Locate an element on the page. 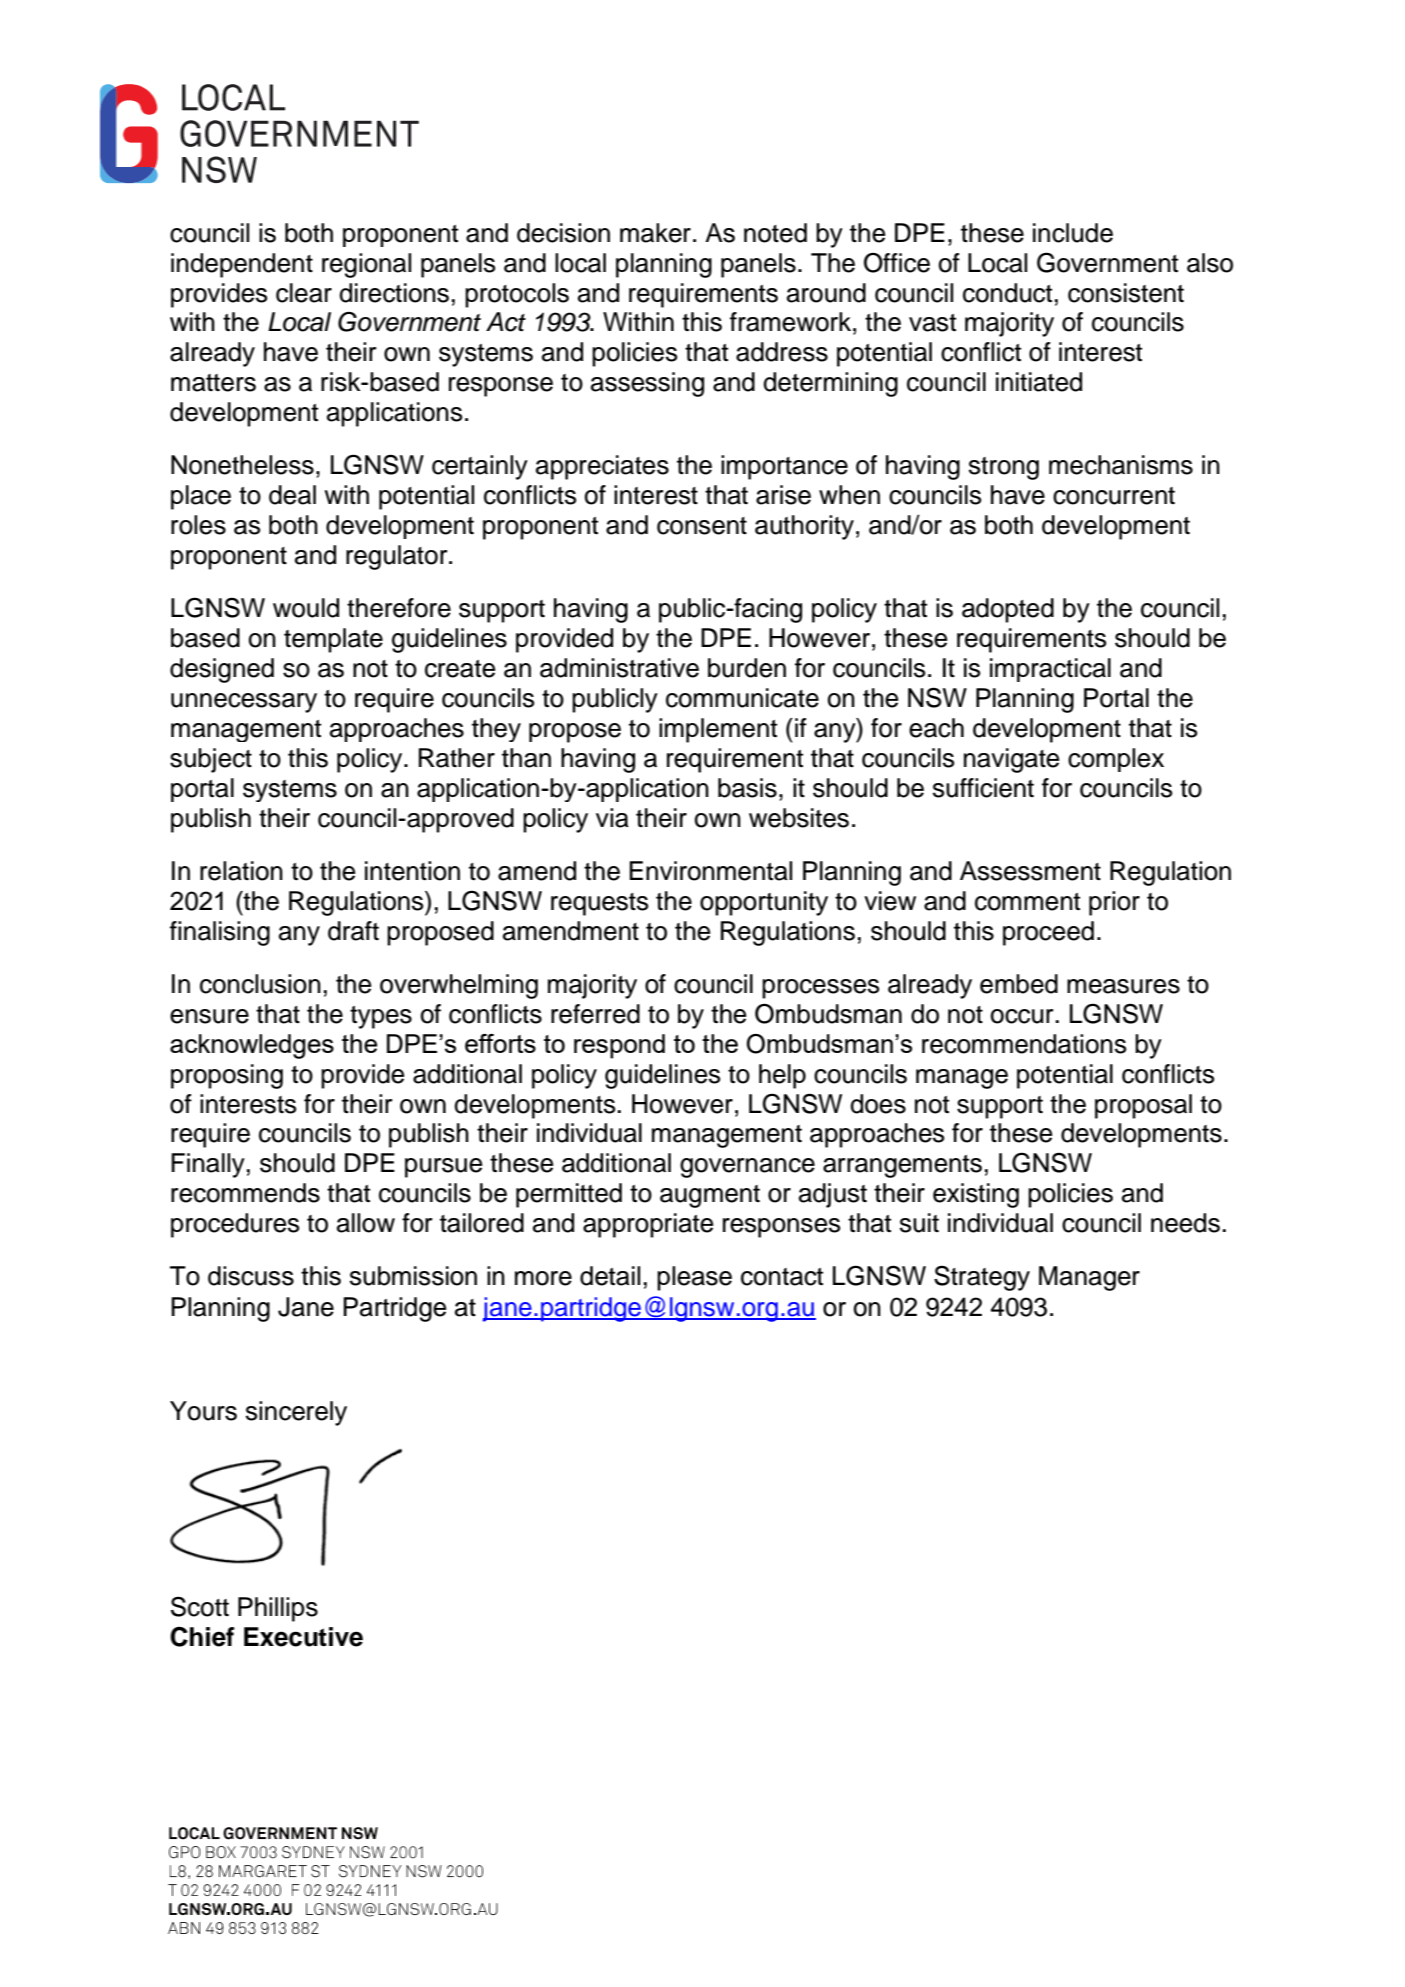  clear is located at coordinates (304, 293).
